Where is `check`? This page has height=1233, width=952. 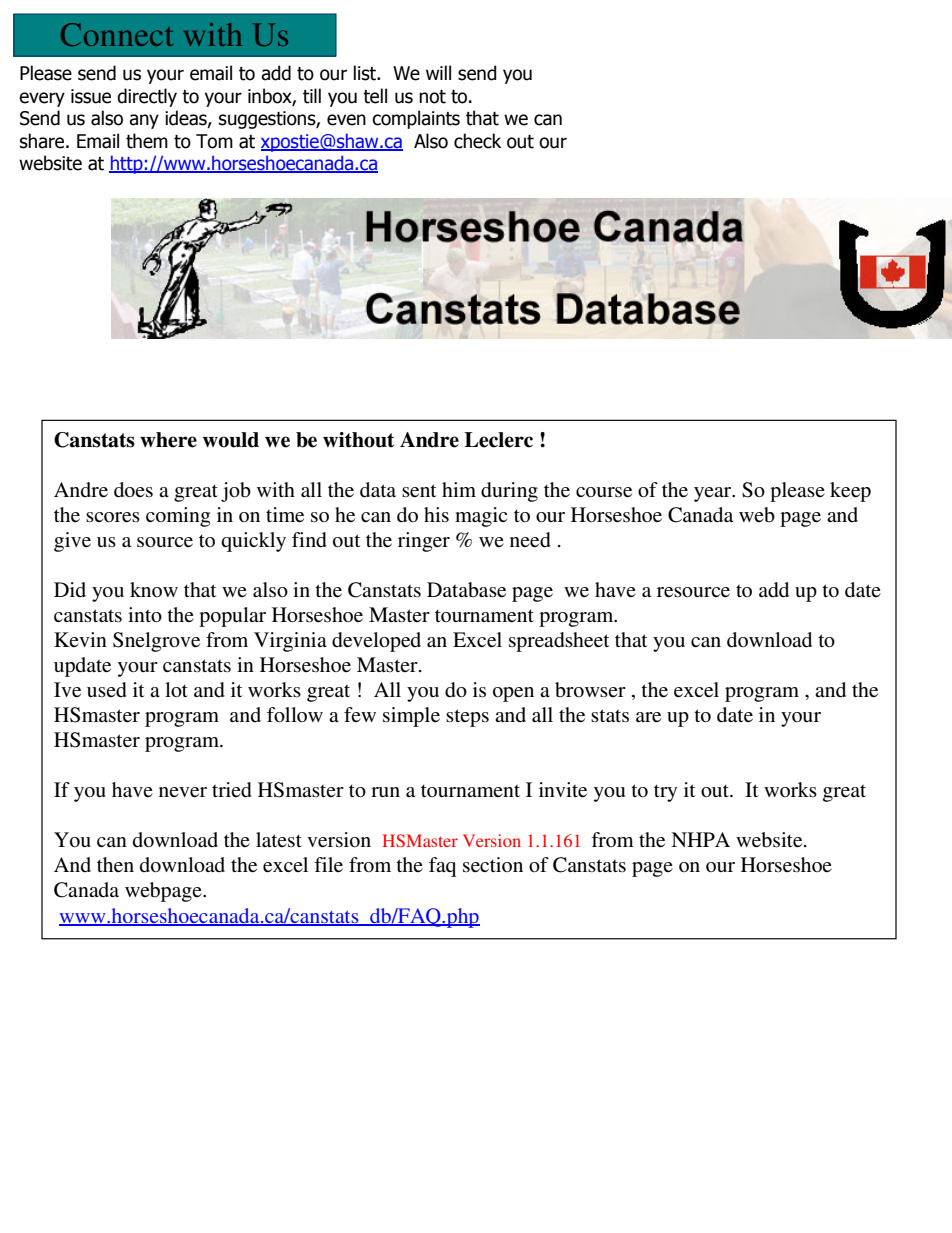
check is located at coordinates (477, 141).
